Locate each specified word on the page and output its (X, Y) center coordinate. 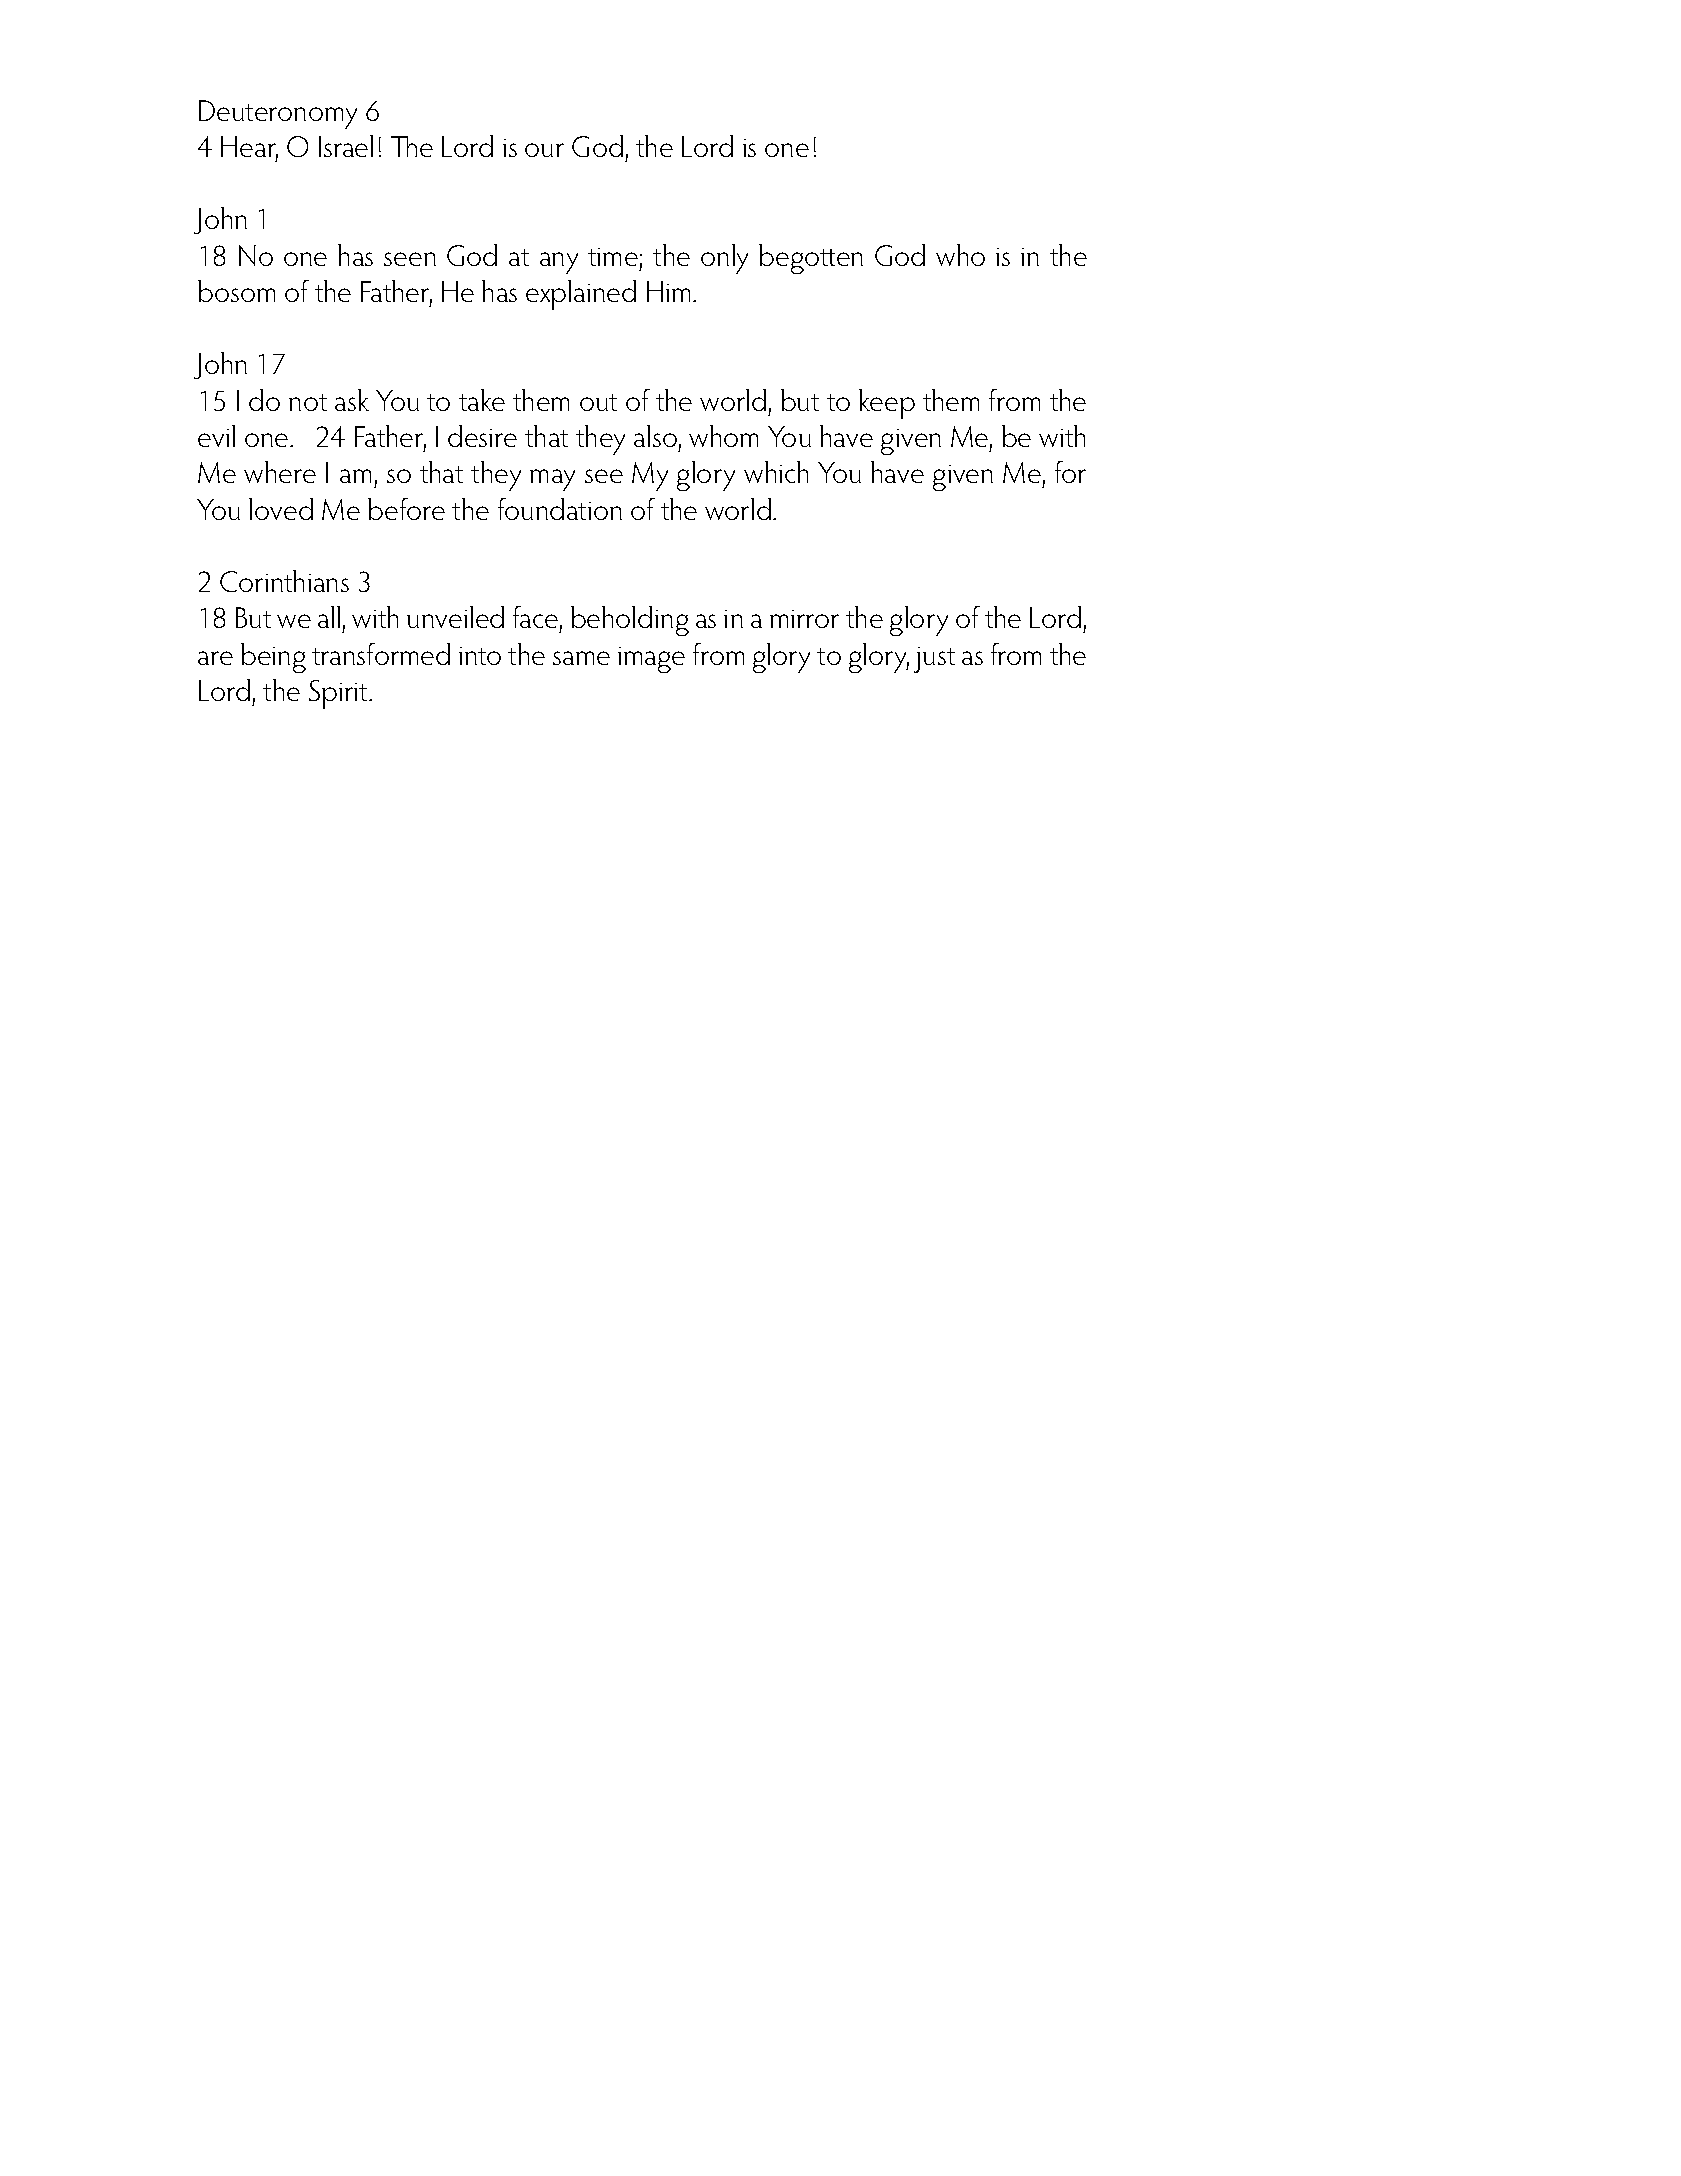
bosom (236, 291)
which (776, 472)
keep (887, 404)
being (273, 658)
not (308, 402)
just (934, 660)
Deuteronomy (278, 114)
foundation (560, 509)
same (581, 658)
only (724, 259)
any (559, 263)
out (598, 402)
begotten (811, 259)
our (544, 150)
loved (281, 509)
